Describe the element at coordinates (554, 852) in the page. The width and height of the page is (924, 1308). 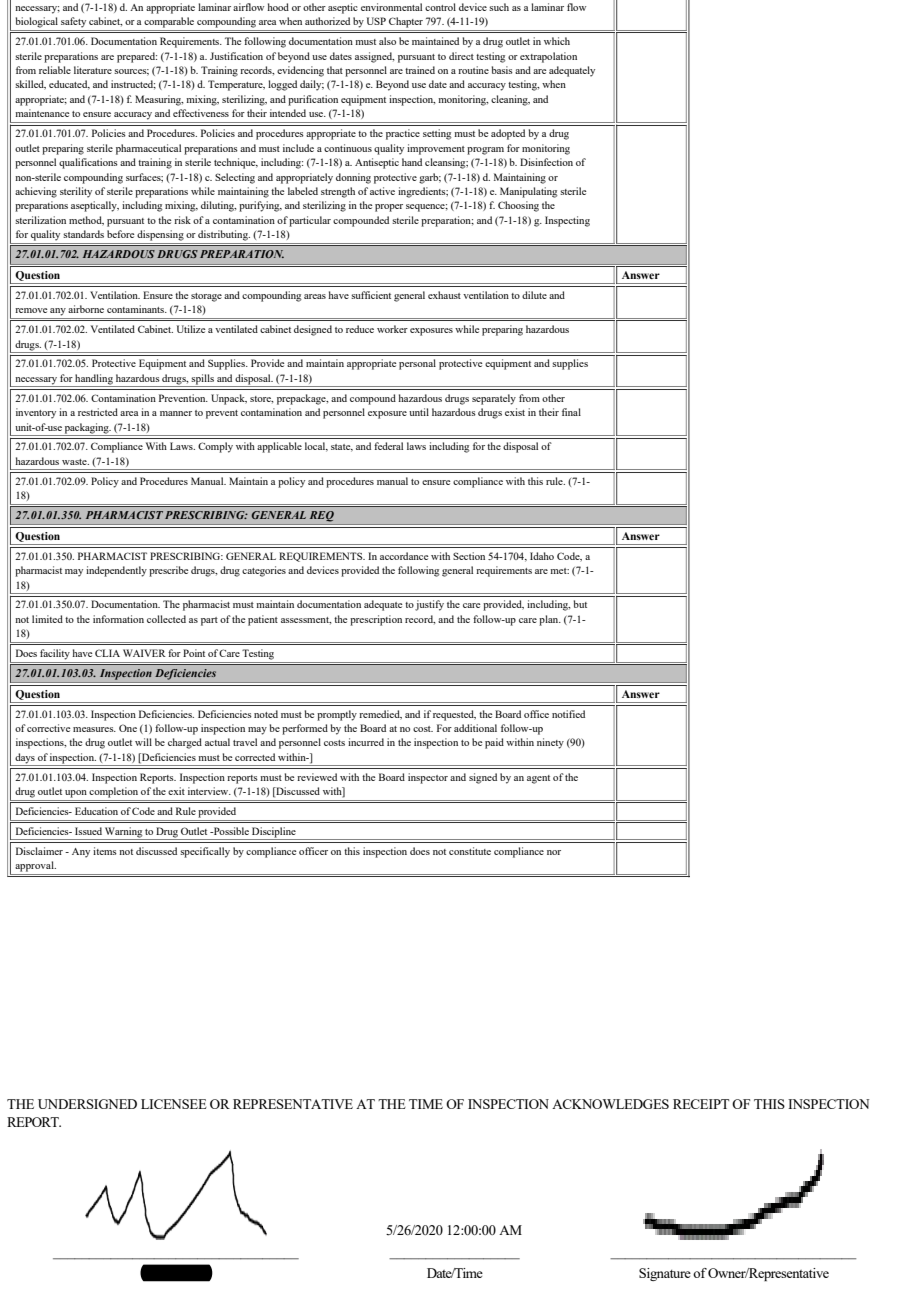
I see `nor` at that location.
